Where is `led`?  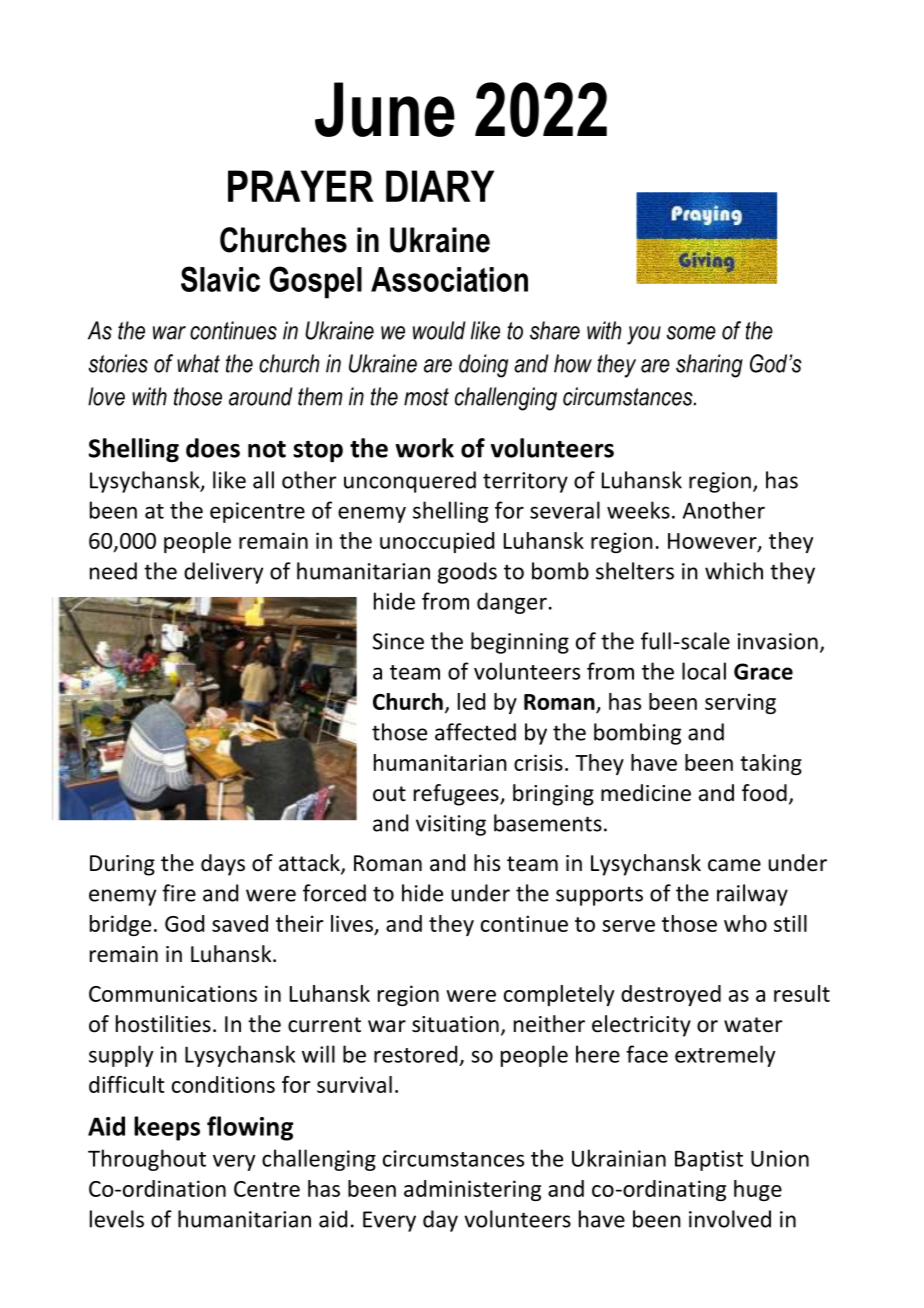 led is located at coordinates (471, 701).
